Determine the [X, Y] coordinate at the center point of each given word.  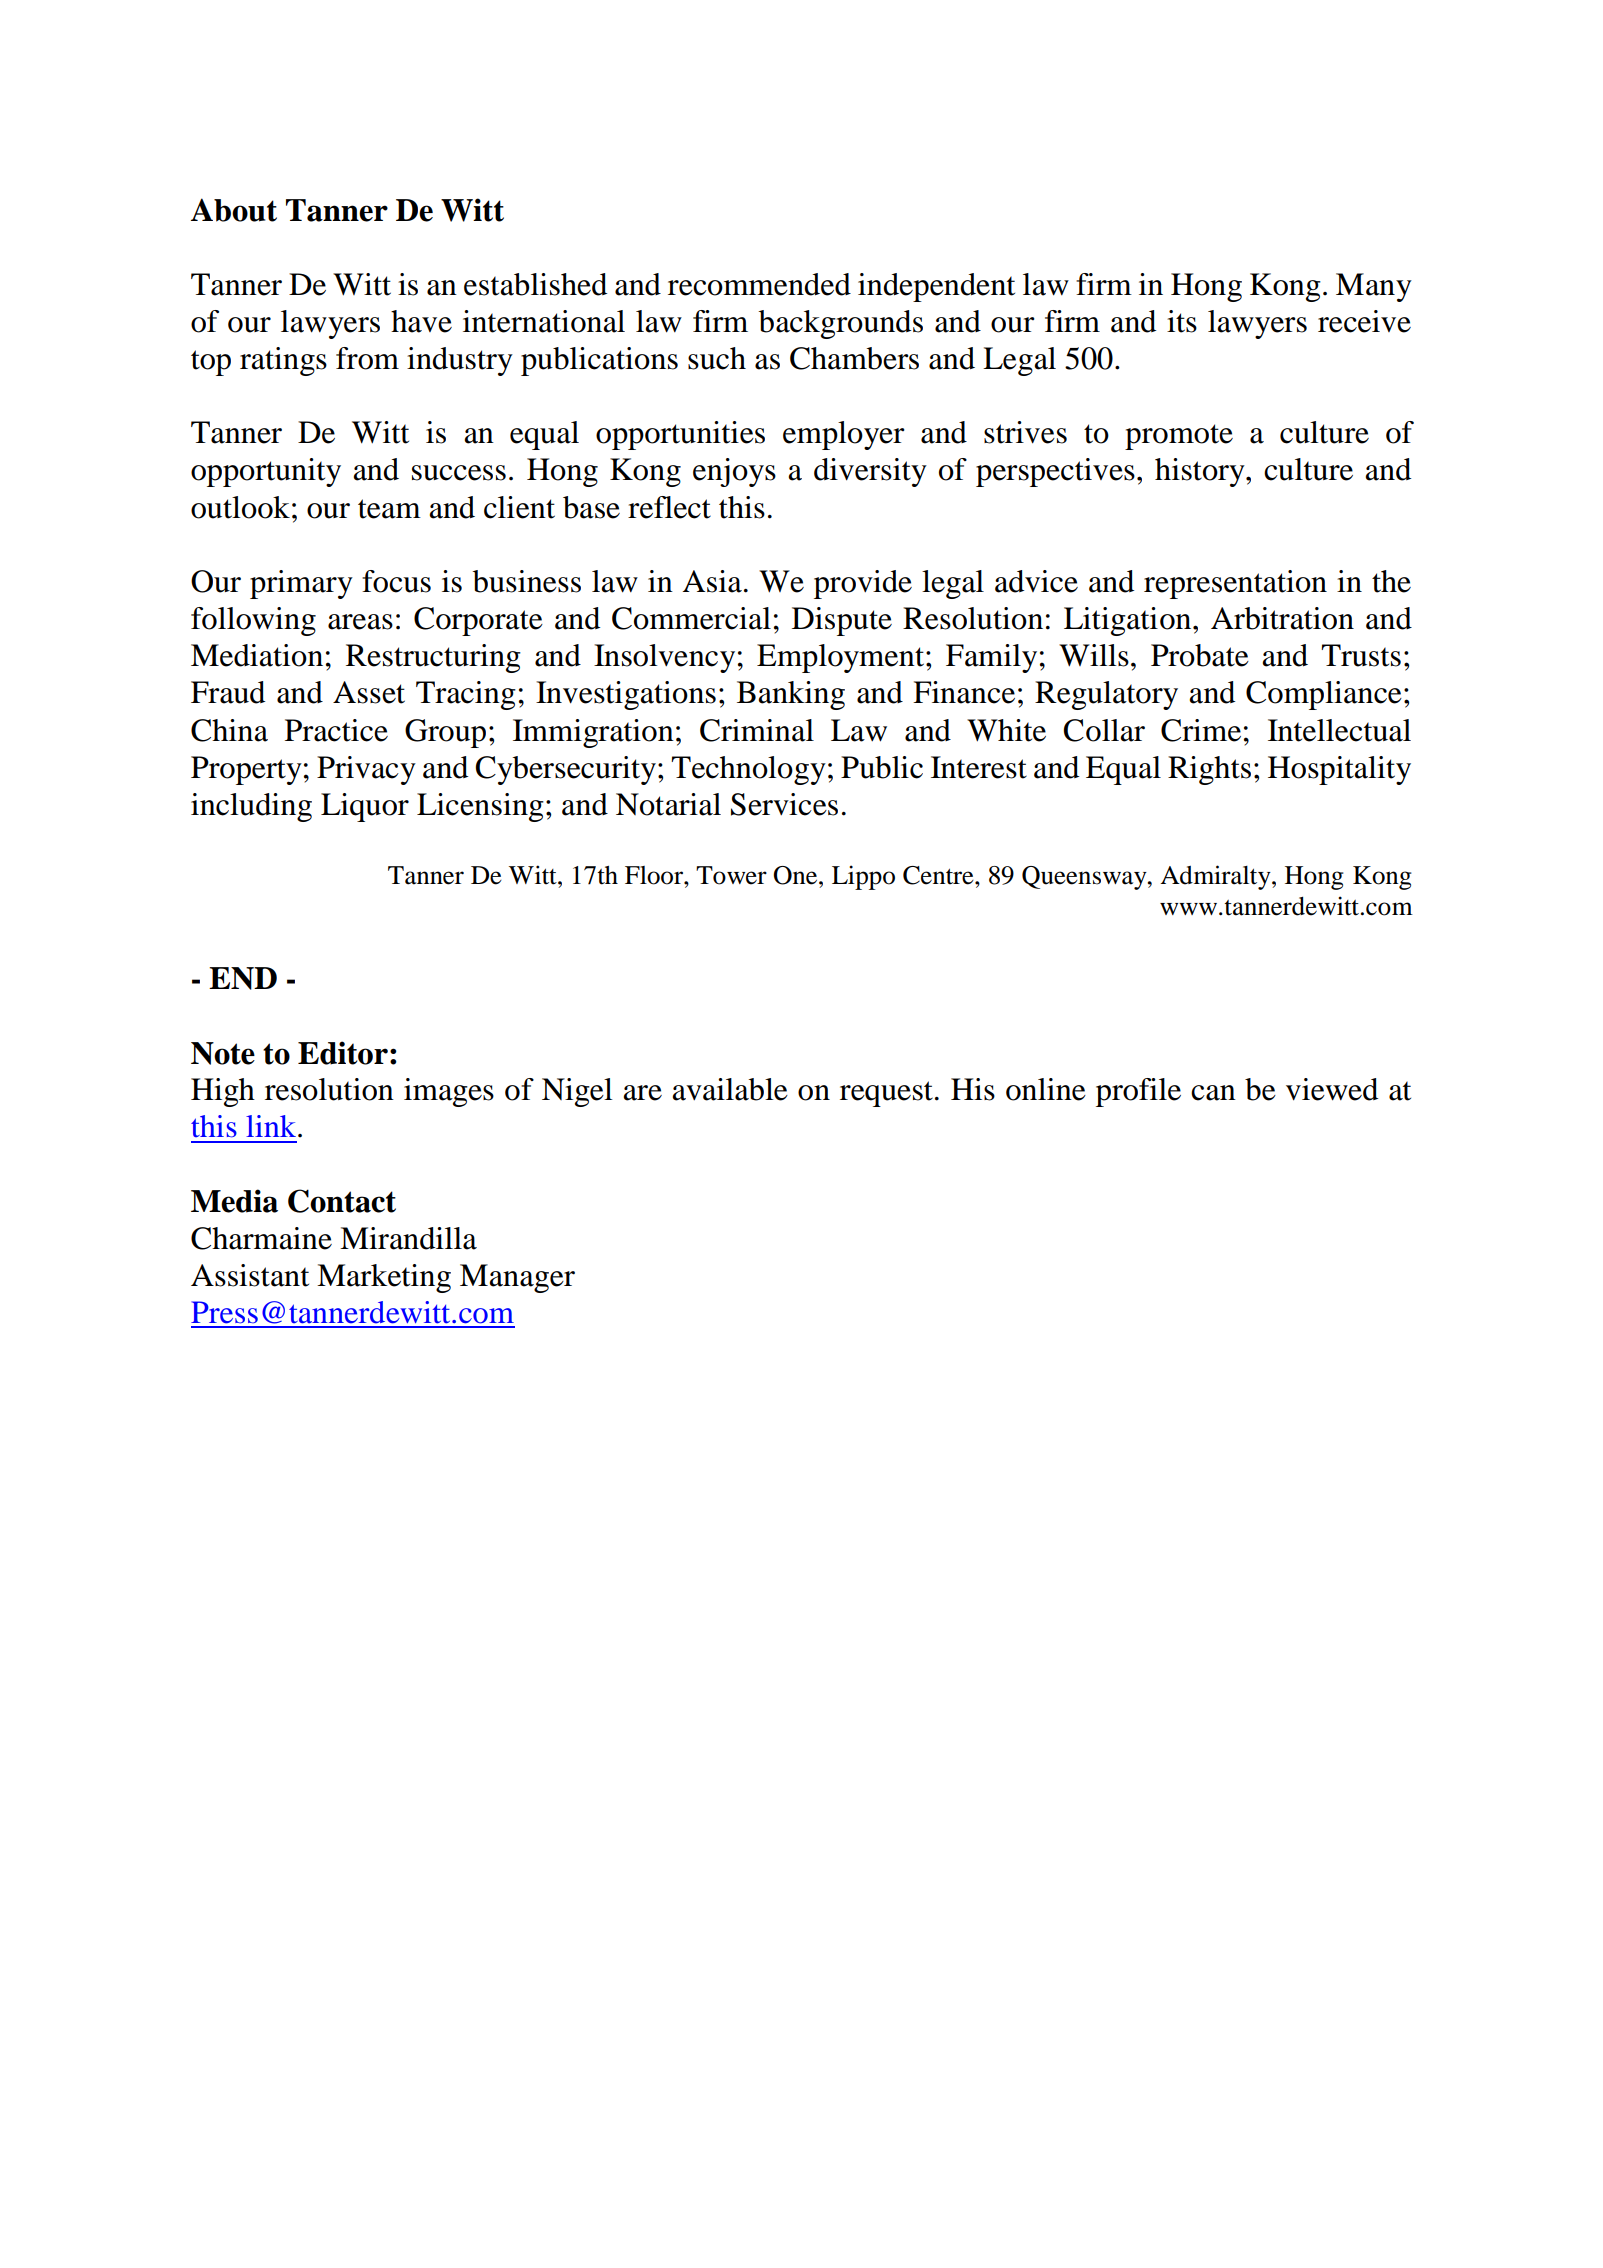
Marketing [384, 1278]
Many [1374, 287]
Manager [517, 1278]
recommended [759, 284]
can [1213, 1093]
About [234, 210]
